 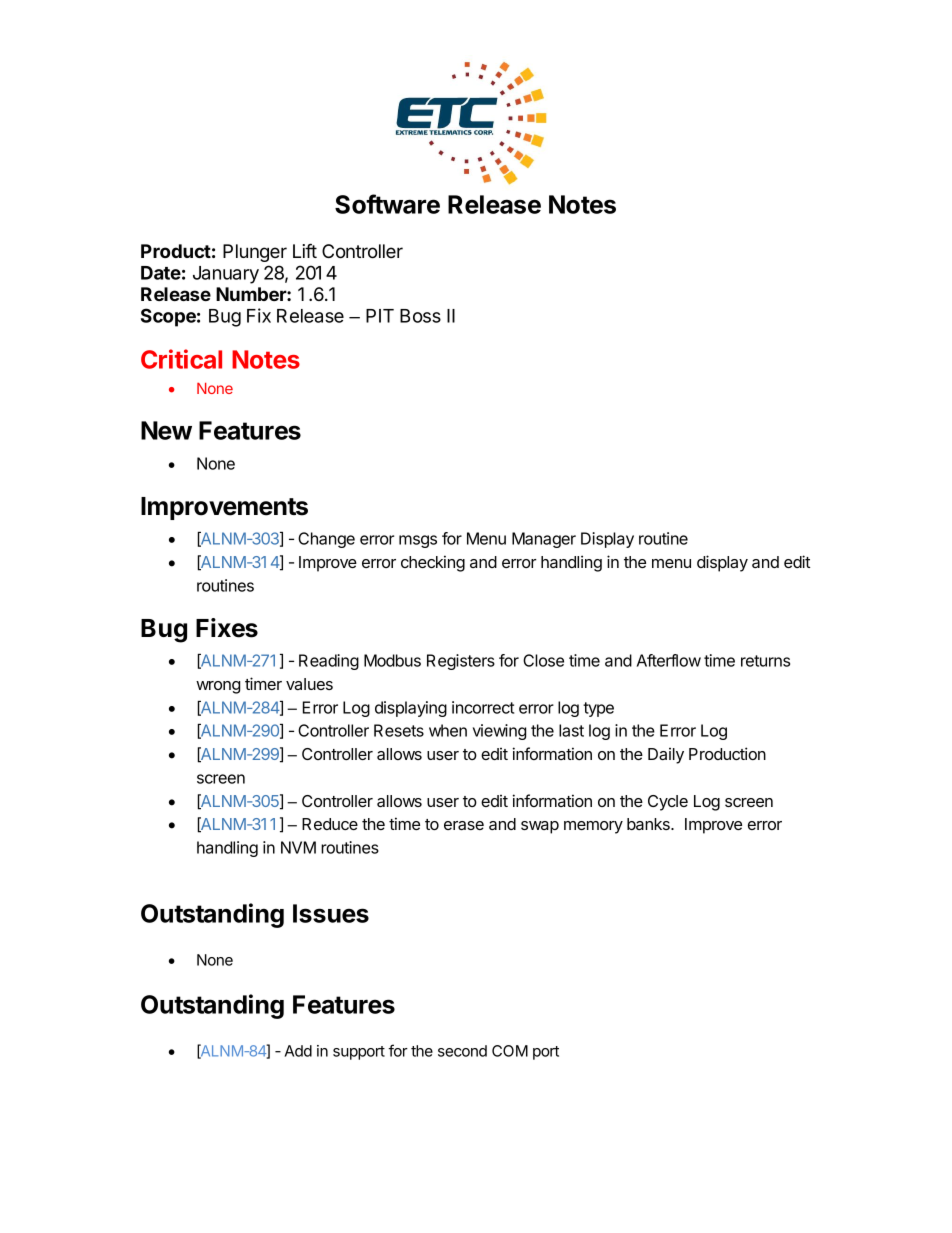 I want to click on NVM, so click(x=298, y=847).
